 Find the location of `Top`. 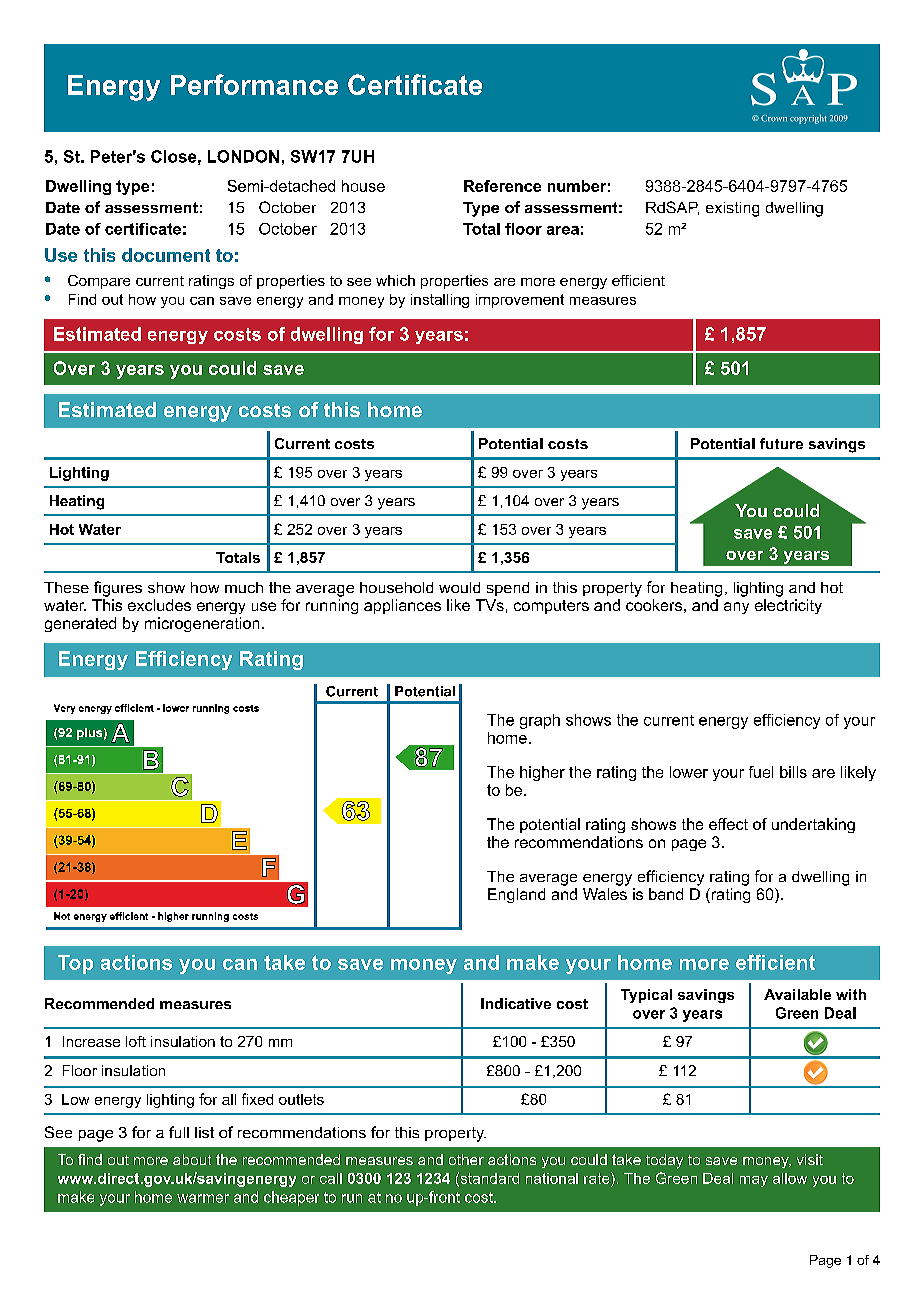

Top is located at coordinates (75, 964).
